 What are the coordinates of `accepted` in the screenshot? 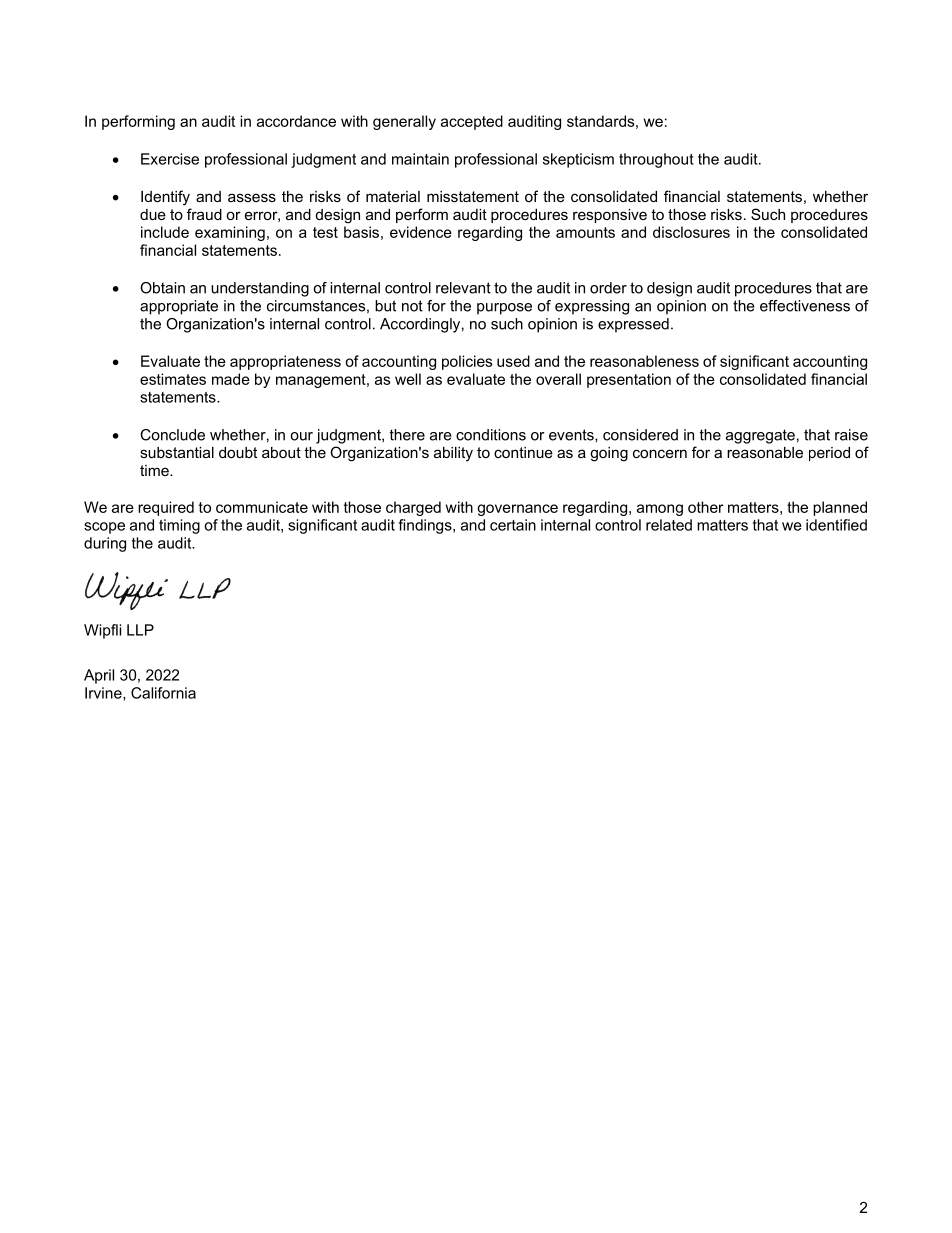 It's located at (472, 122).
